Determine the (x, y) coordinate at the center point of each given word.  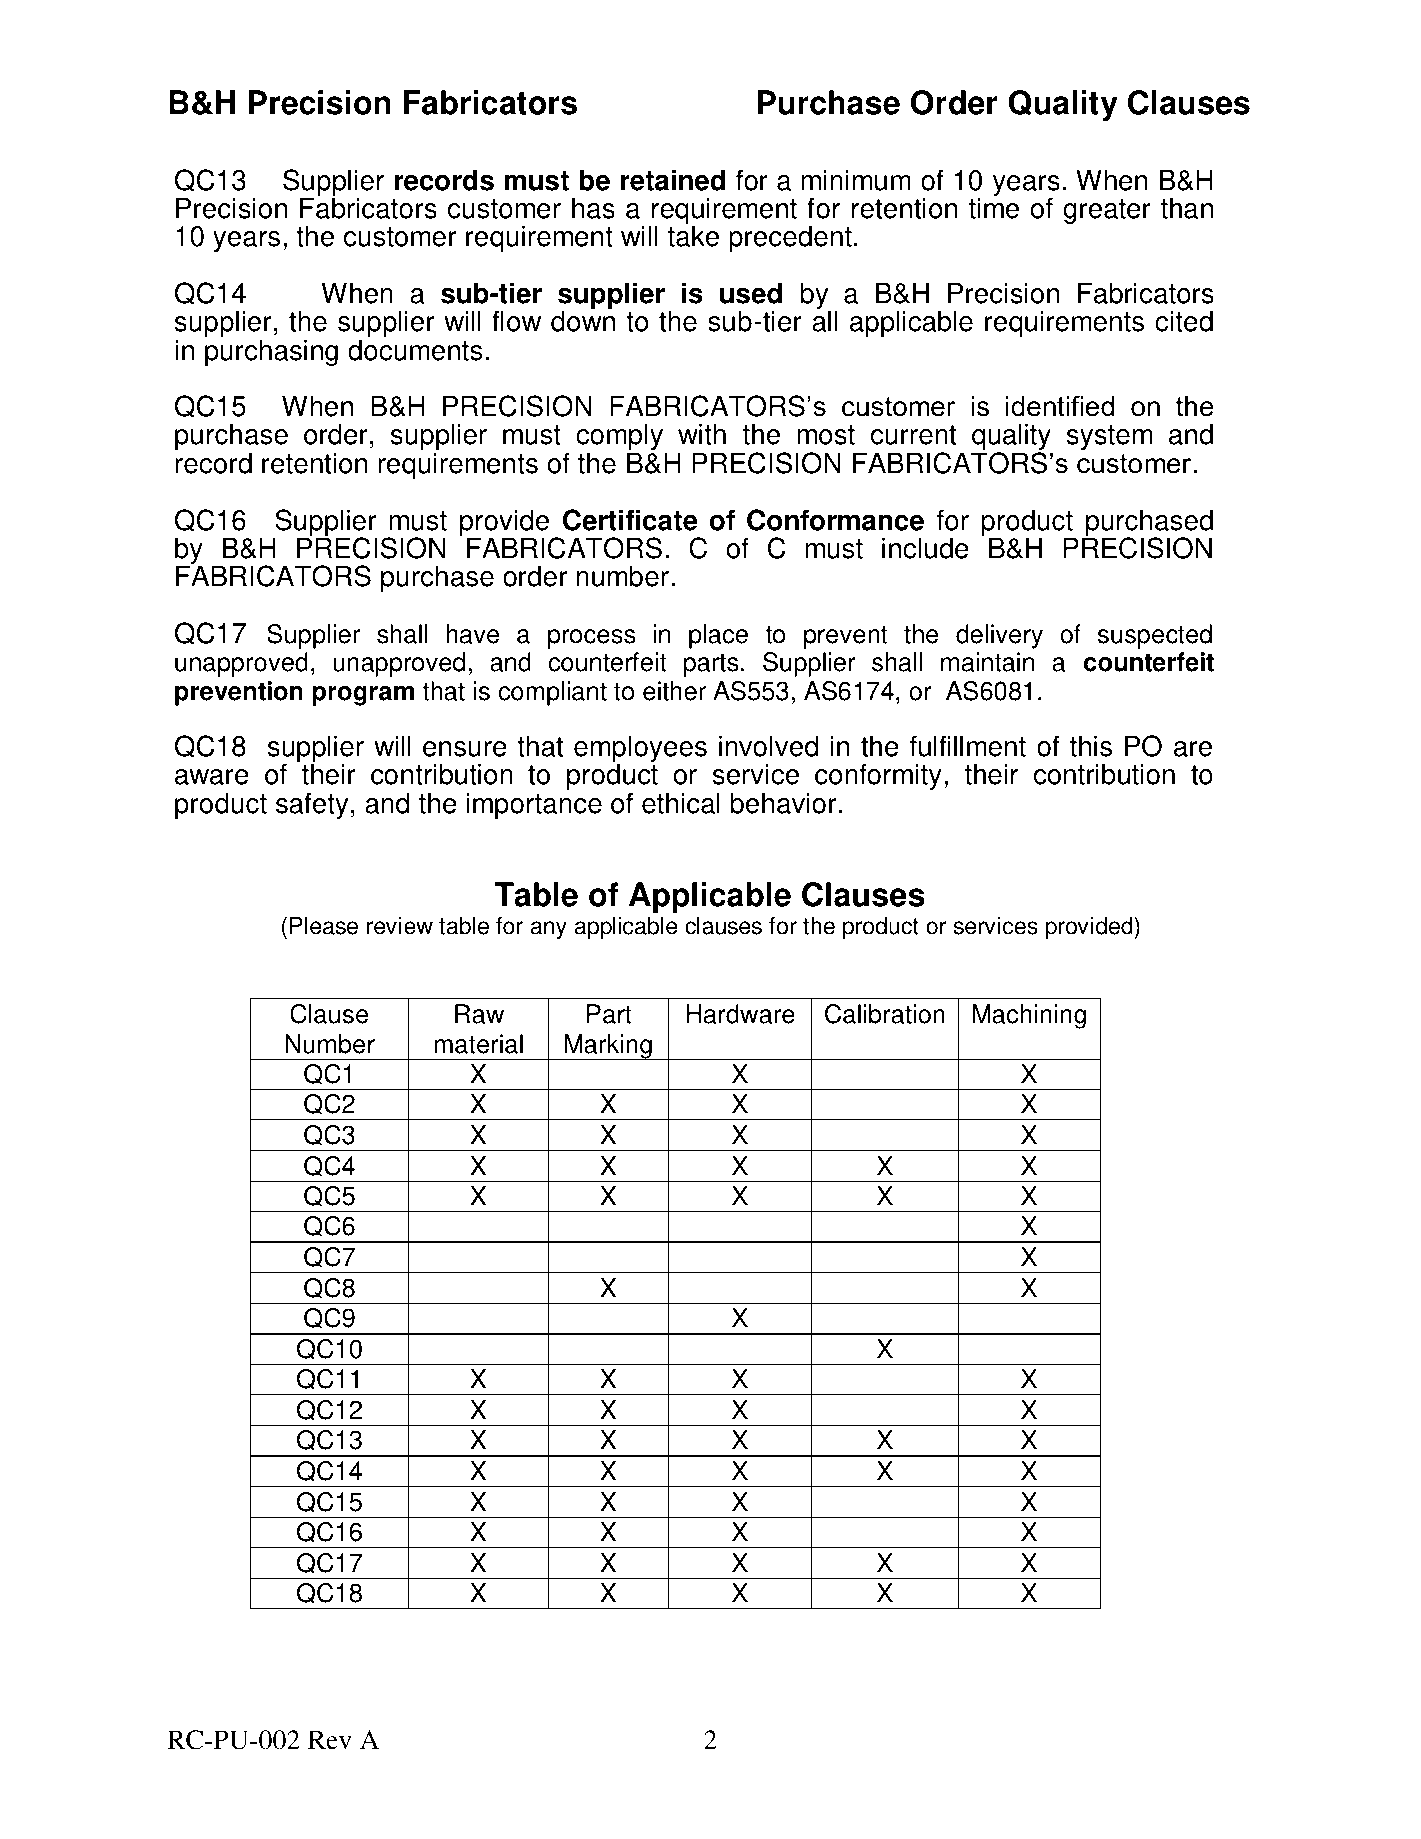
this (1091, 746)
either (674, 691)
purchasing (271, 352)
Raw (479, 1014)
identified (1060, 406)
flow (516, 321)
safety (312, 805)
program (363, 696)
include (925, 548)
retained (672, 180)
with (702, 434)
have (472, 634)
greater (1107, 211)
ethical (681, 803)
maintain (987, 662)
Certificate (630, 520)
